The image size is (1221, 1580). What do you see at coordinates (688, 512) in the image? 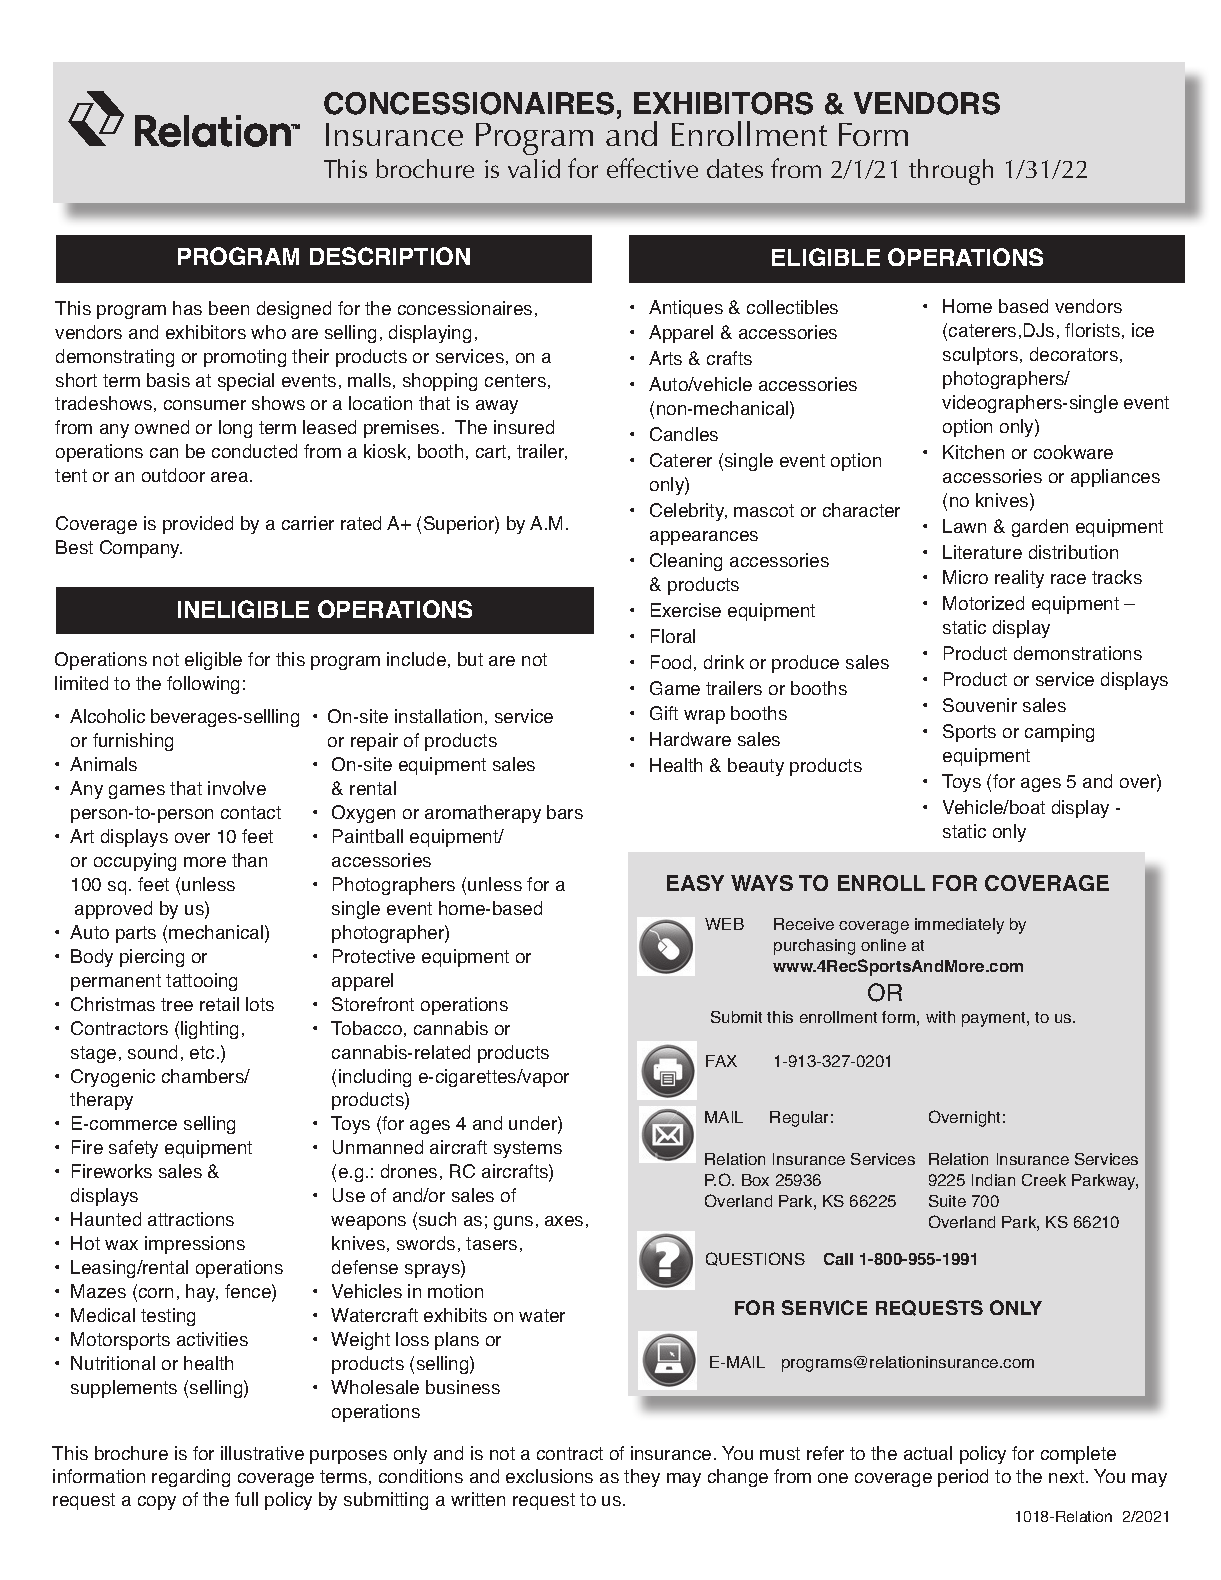
I see `Celebrity` at bounding box center [688, 512].
